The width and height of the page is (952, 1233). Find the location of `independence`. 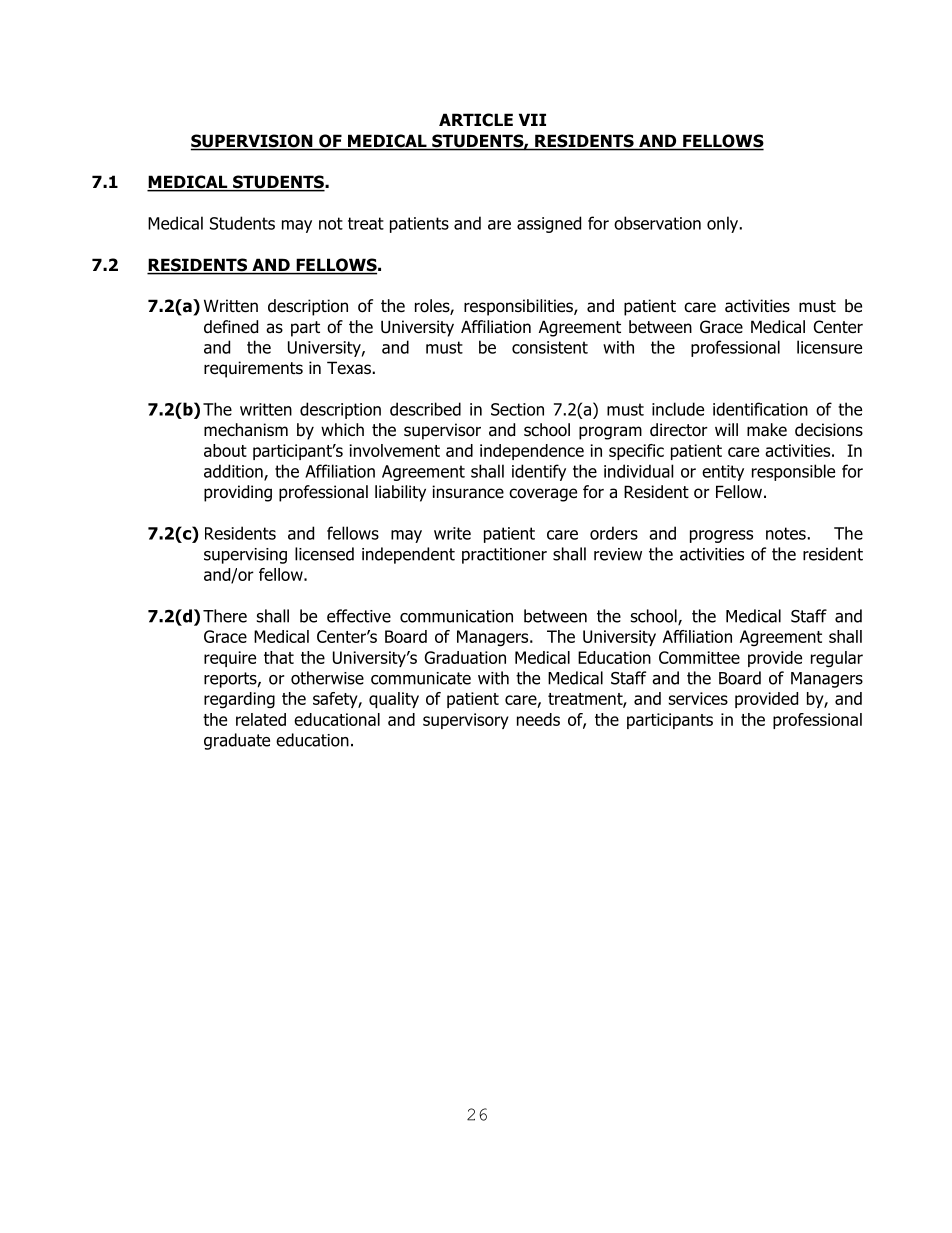

independence is located at coordinates (532, 452).
